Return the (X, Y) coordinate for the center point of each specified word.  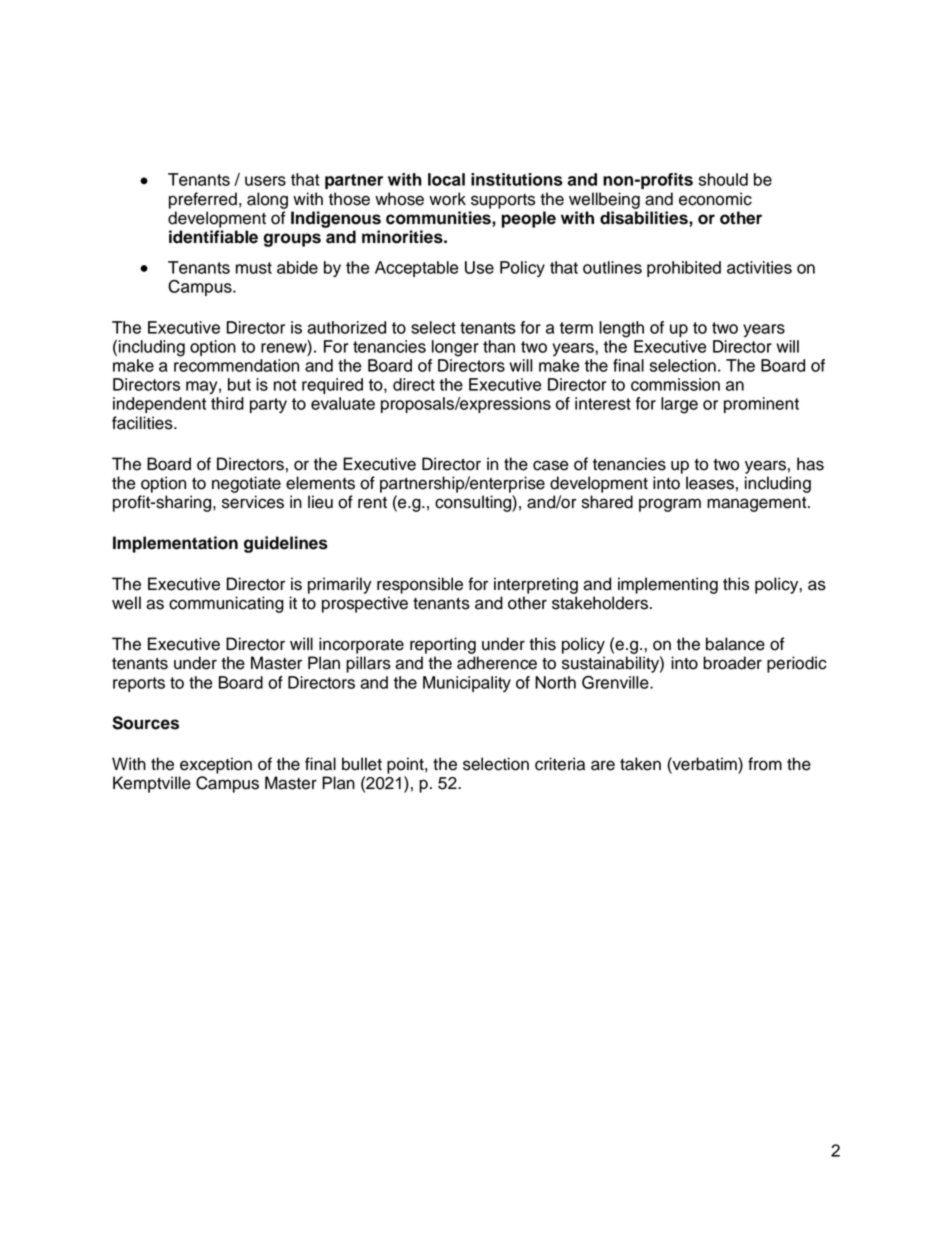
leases (710, 483)
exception (216, 765)
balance (735, 644)
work (447, 199)
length (621, 329)
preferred (203, 200)
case (550, 465)
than (499, 346)
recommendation (236, 365)
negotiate (246, 484)
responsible (420, 585)
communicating (226, 604)
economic (715, 199)
